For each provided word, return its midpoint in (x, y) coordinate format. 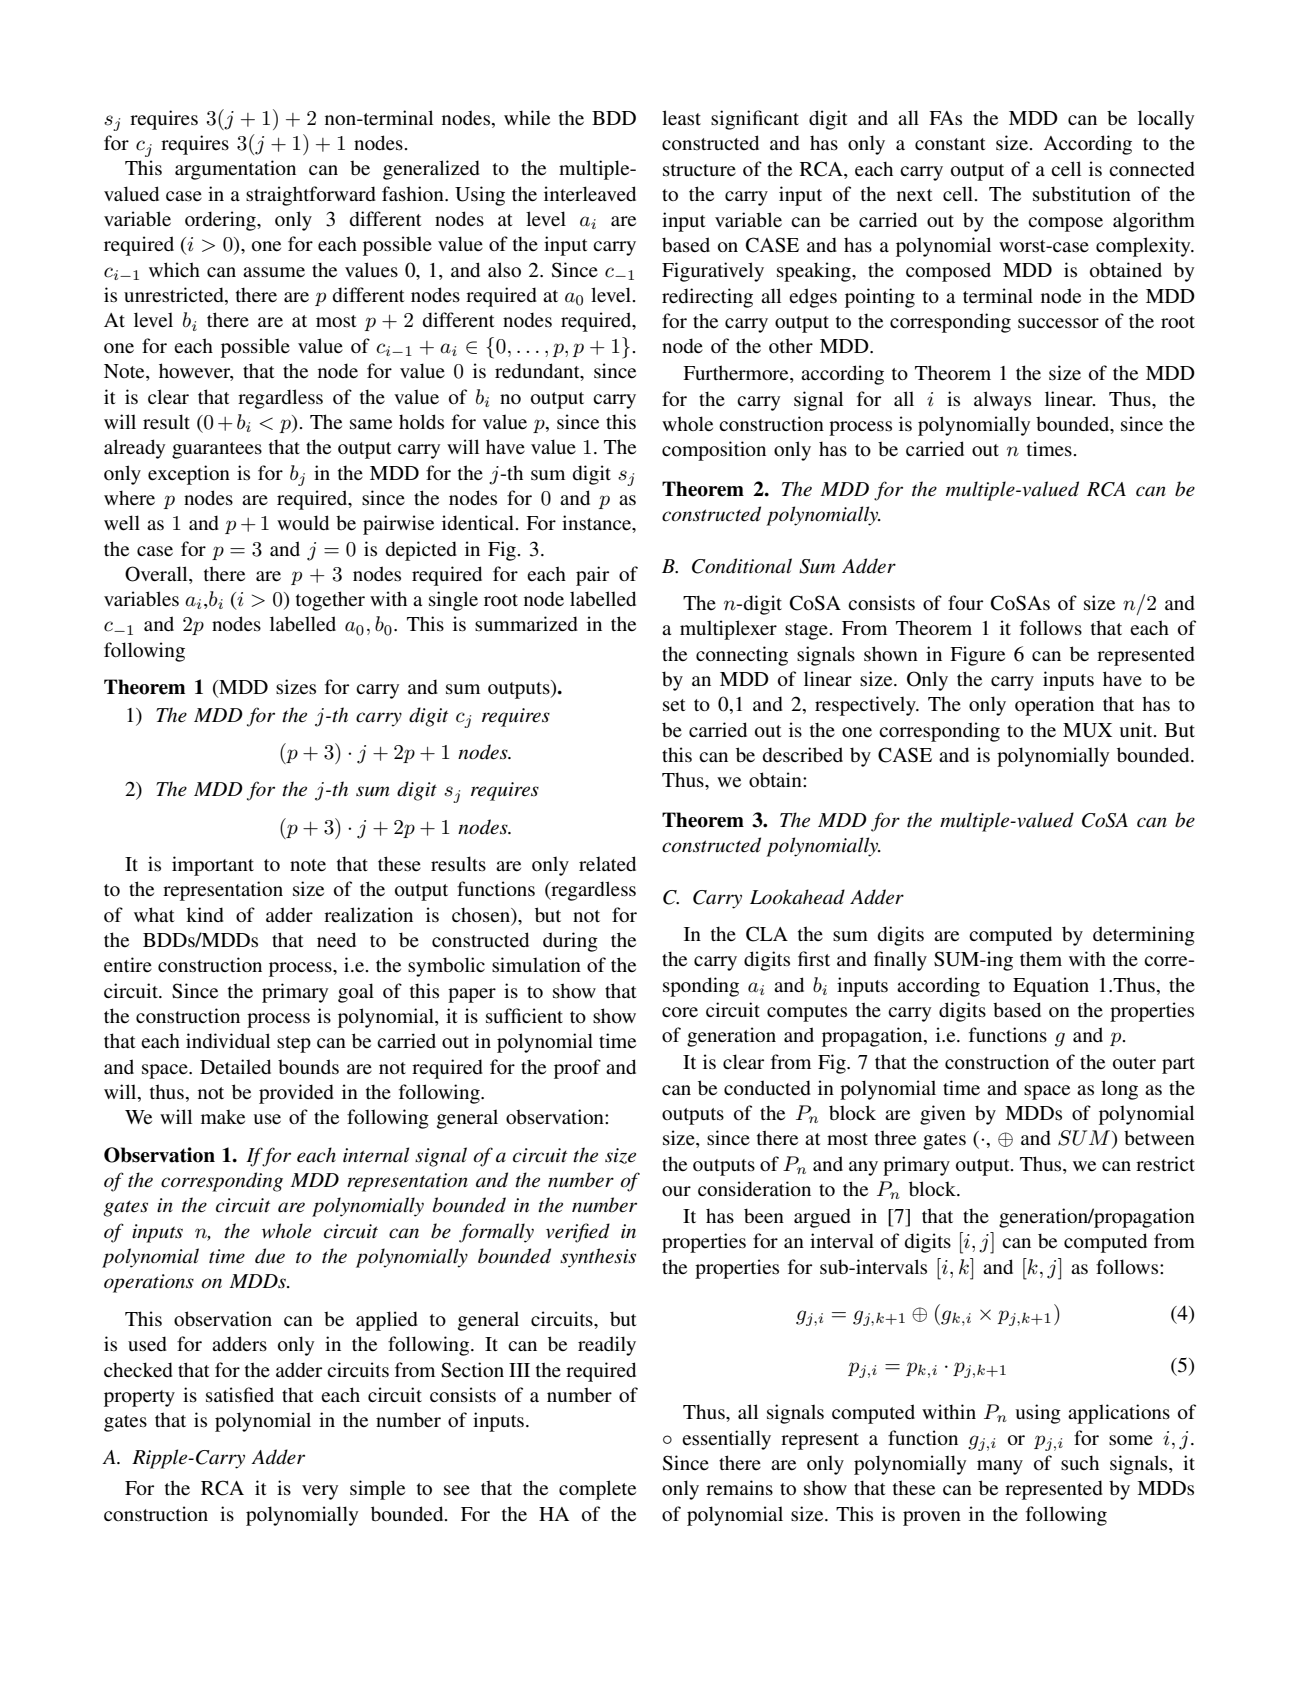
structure (699, 170)
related (607, 864)
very (320, 1492)
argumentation (235, 170)
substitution (1082, 194)
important (213, 866)
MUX (1087, 730)
